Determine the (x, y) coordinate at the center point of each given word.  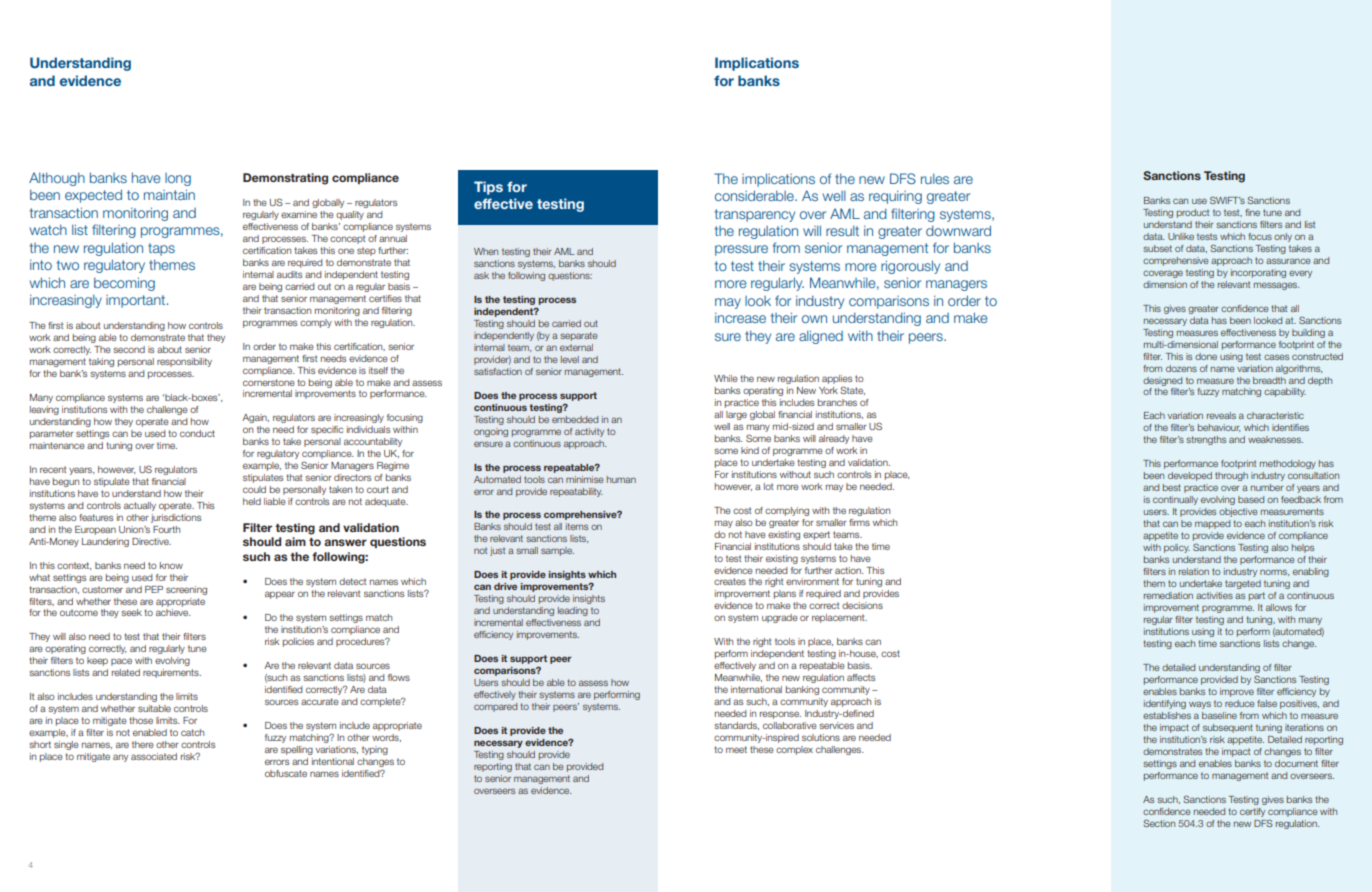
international (756, 689)
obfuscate (286, 773)
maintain (169, 194)
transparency (754, 215)
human (621, 479)
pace (121, 662)
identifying (1165, 704)
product (1193, 213)
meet (736, 749)
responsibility (184, 362)
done (1206, 356)
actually (140, 506)
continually (1175, 500)
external (576, 347)
